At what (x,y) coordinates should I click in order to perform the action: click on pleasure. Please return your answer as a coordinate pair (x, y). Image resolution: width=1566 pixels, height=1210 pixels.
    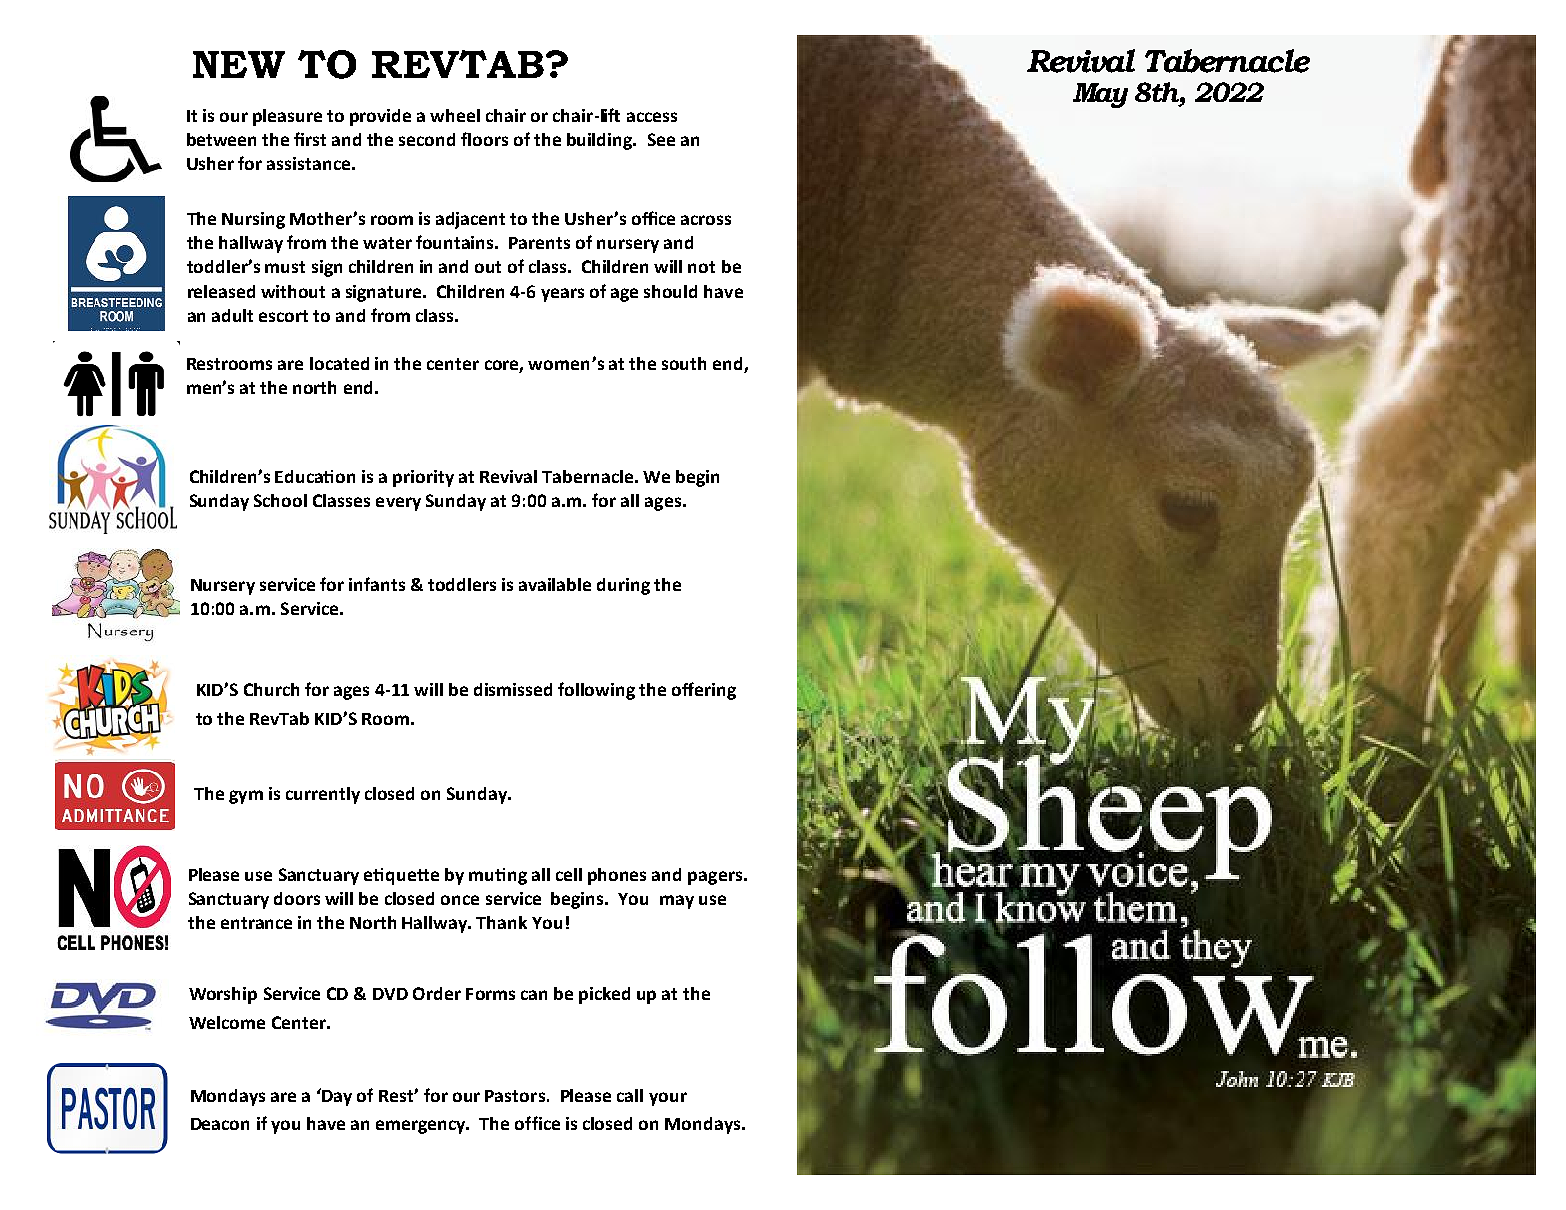
    Looking at the image, I should click on (287, 117).
